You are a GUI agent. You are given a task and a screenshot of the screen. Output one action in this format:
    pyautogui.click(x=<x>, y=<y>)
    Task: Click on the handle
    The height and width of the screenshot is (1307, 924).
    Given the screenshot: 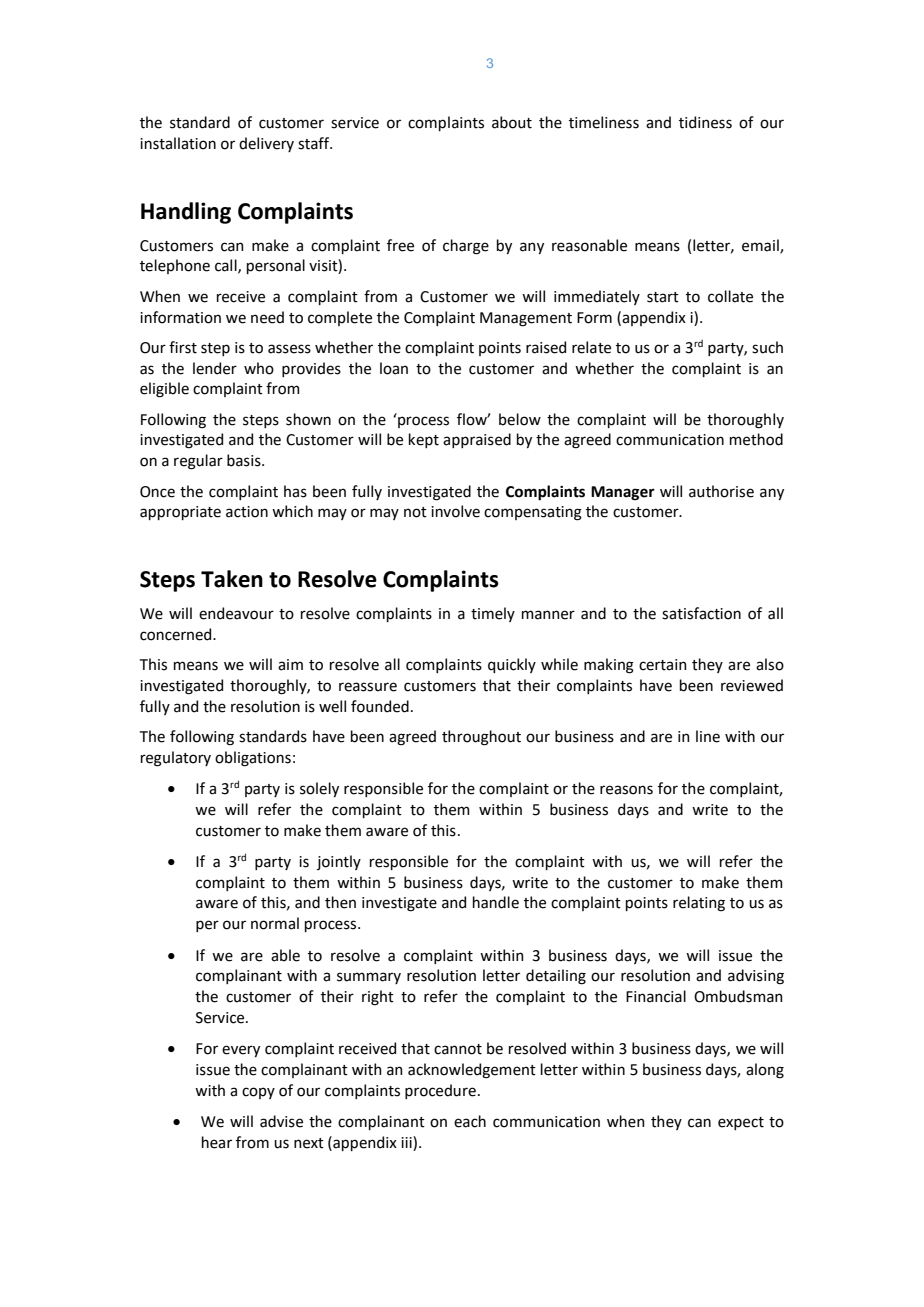 What is the action you would take?
    pyautogui.click(x=496, y=902)
